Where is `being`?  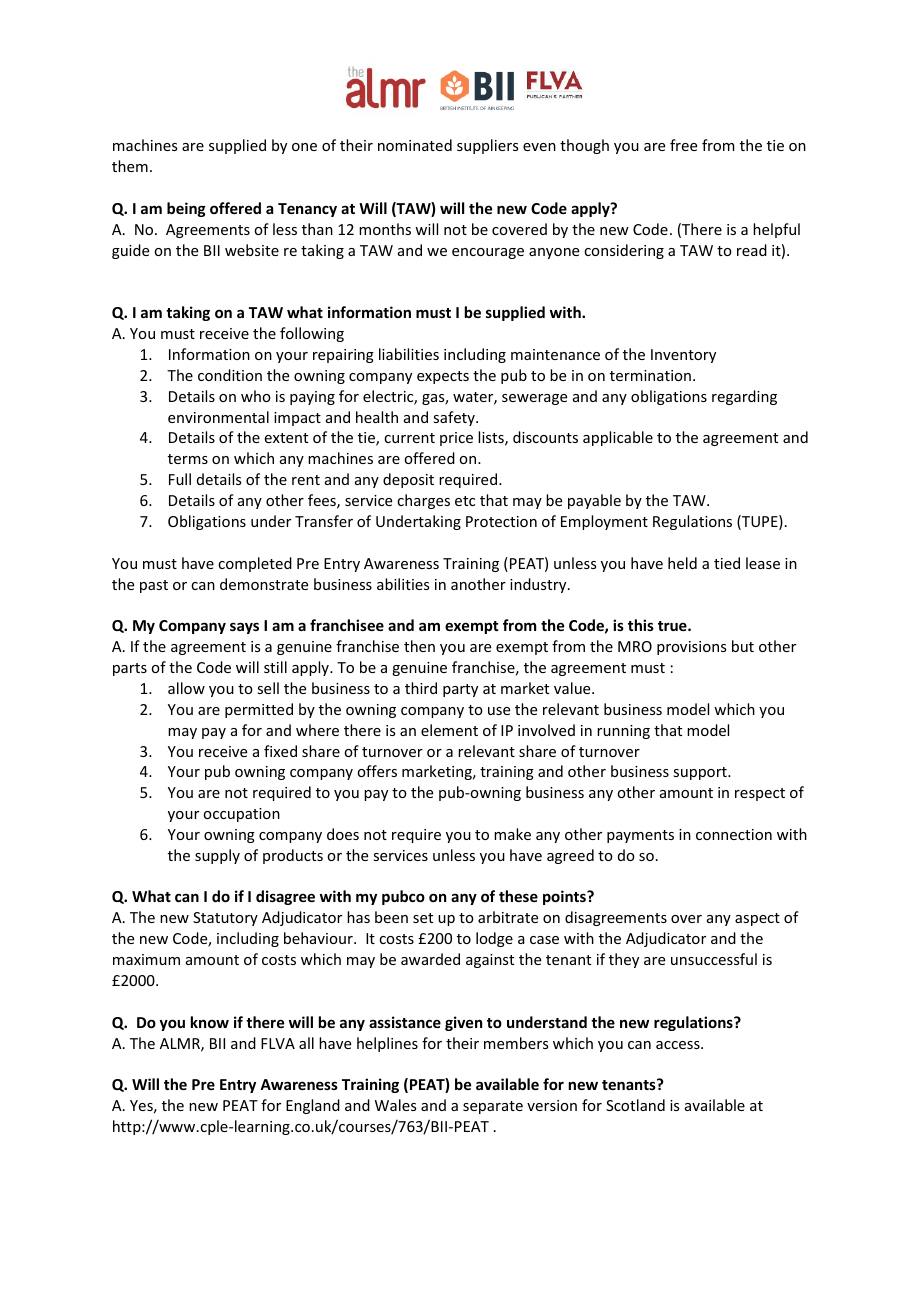 being is located at coordinates (186, 209).
